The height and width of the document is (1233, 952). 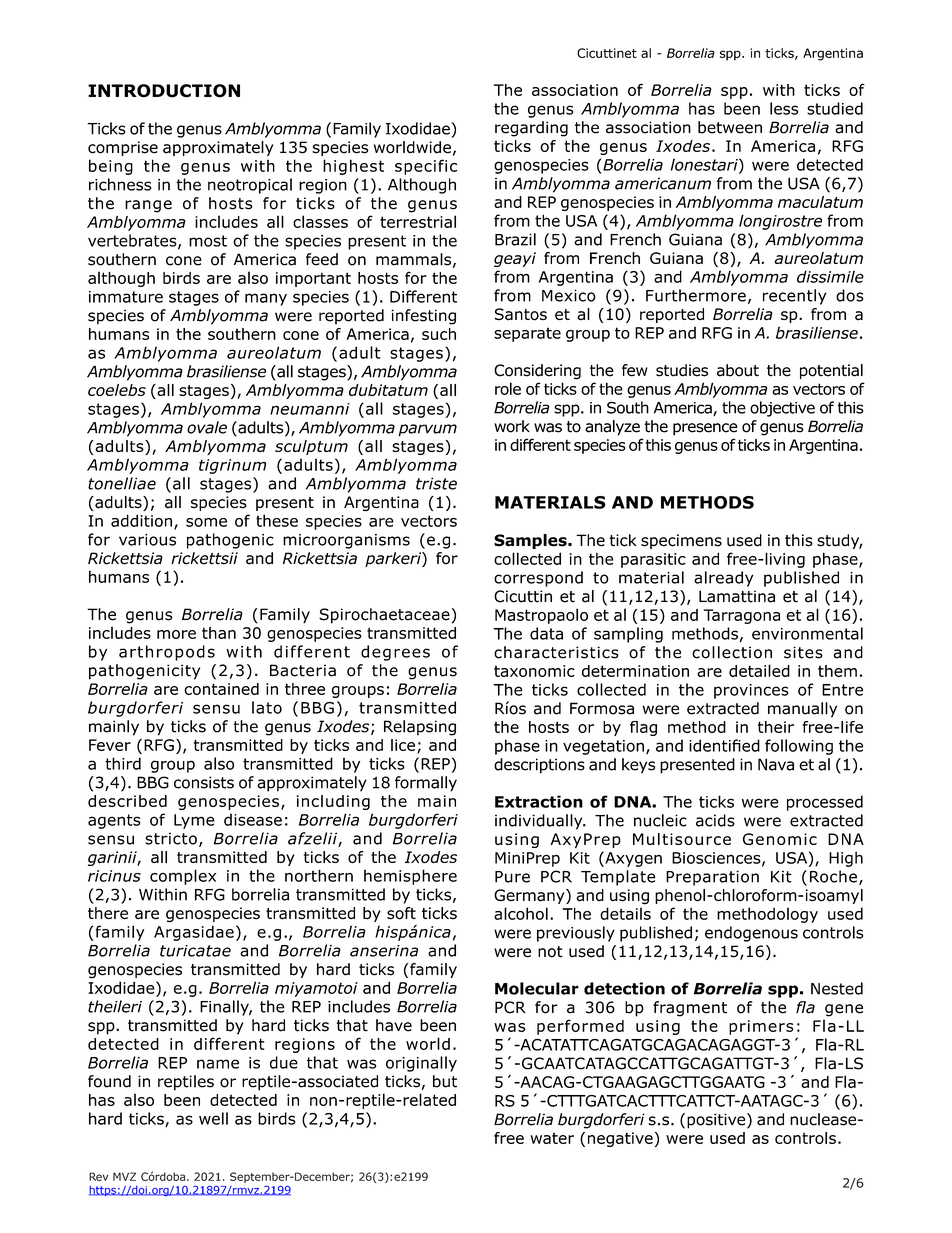 What do you see at coordinates (164, 91) in the document?
I see `INTRODUCTION` at bounding box center [164, 91].
